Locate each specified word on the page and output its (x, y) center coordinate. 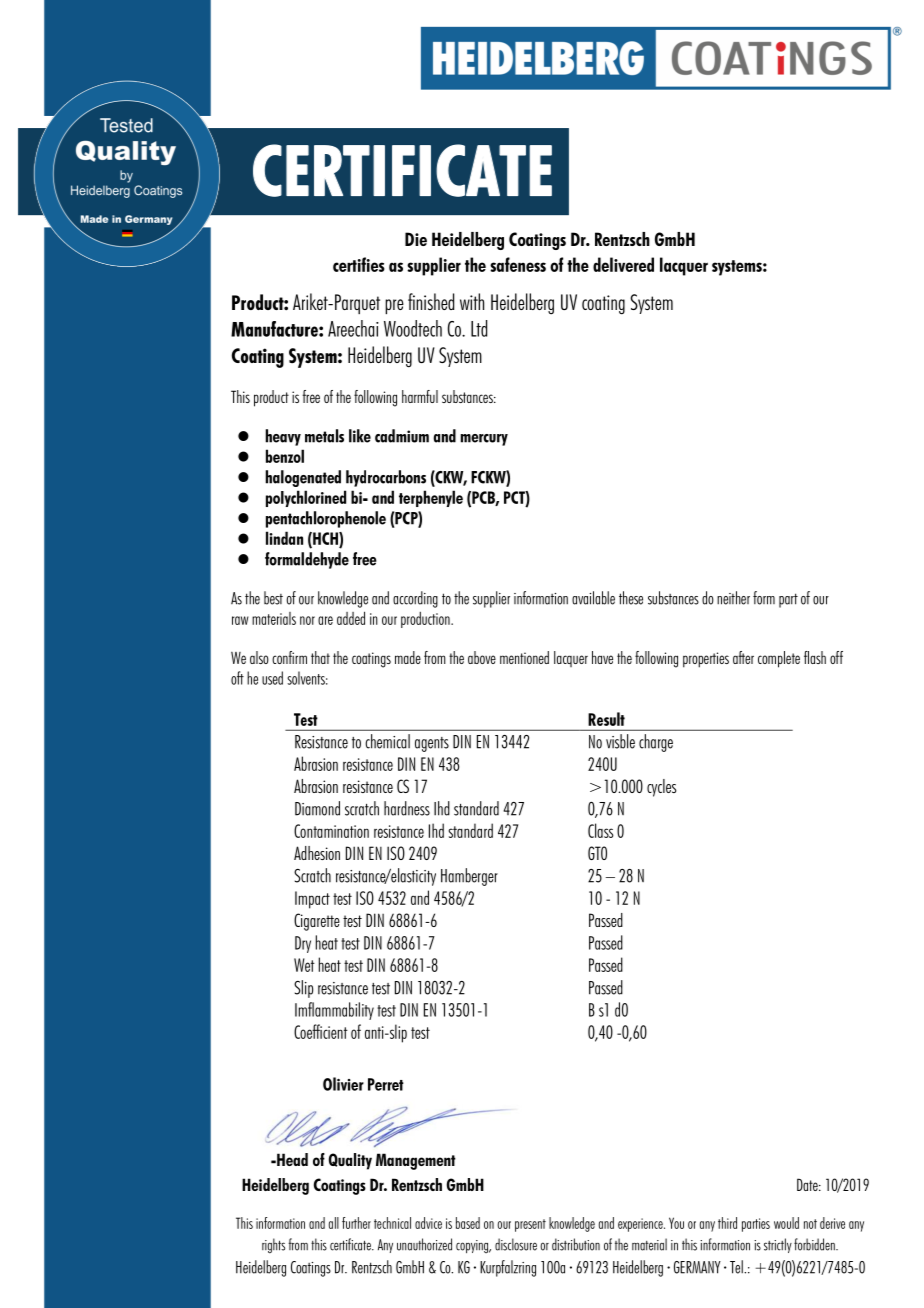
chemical (387, 741)
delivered (623, 264)
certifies (359, 264)
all (334, 1223)
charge (656, 743)
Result (606, 719)
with (472, 301)
